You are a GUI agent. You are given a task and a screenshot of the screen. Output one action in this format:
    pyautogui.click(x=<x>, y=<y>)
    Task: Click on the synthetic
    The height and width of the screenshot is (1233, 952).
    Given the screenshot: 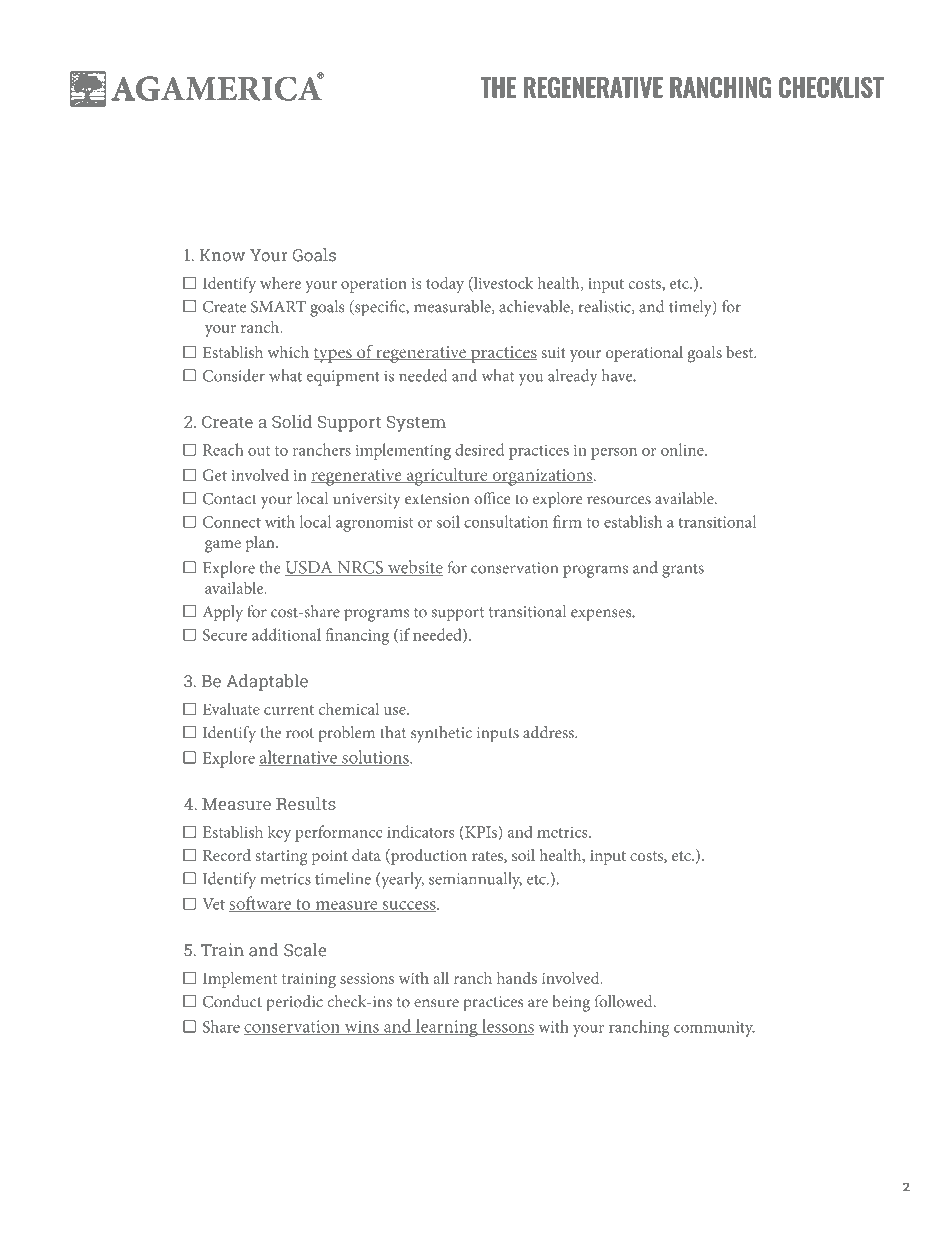 What is the action you would take?
    pyautogui.click(x=441, y=734)
